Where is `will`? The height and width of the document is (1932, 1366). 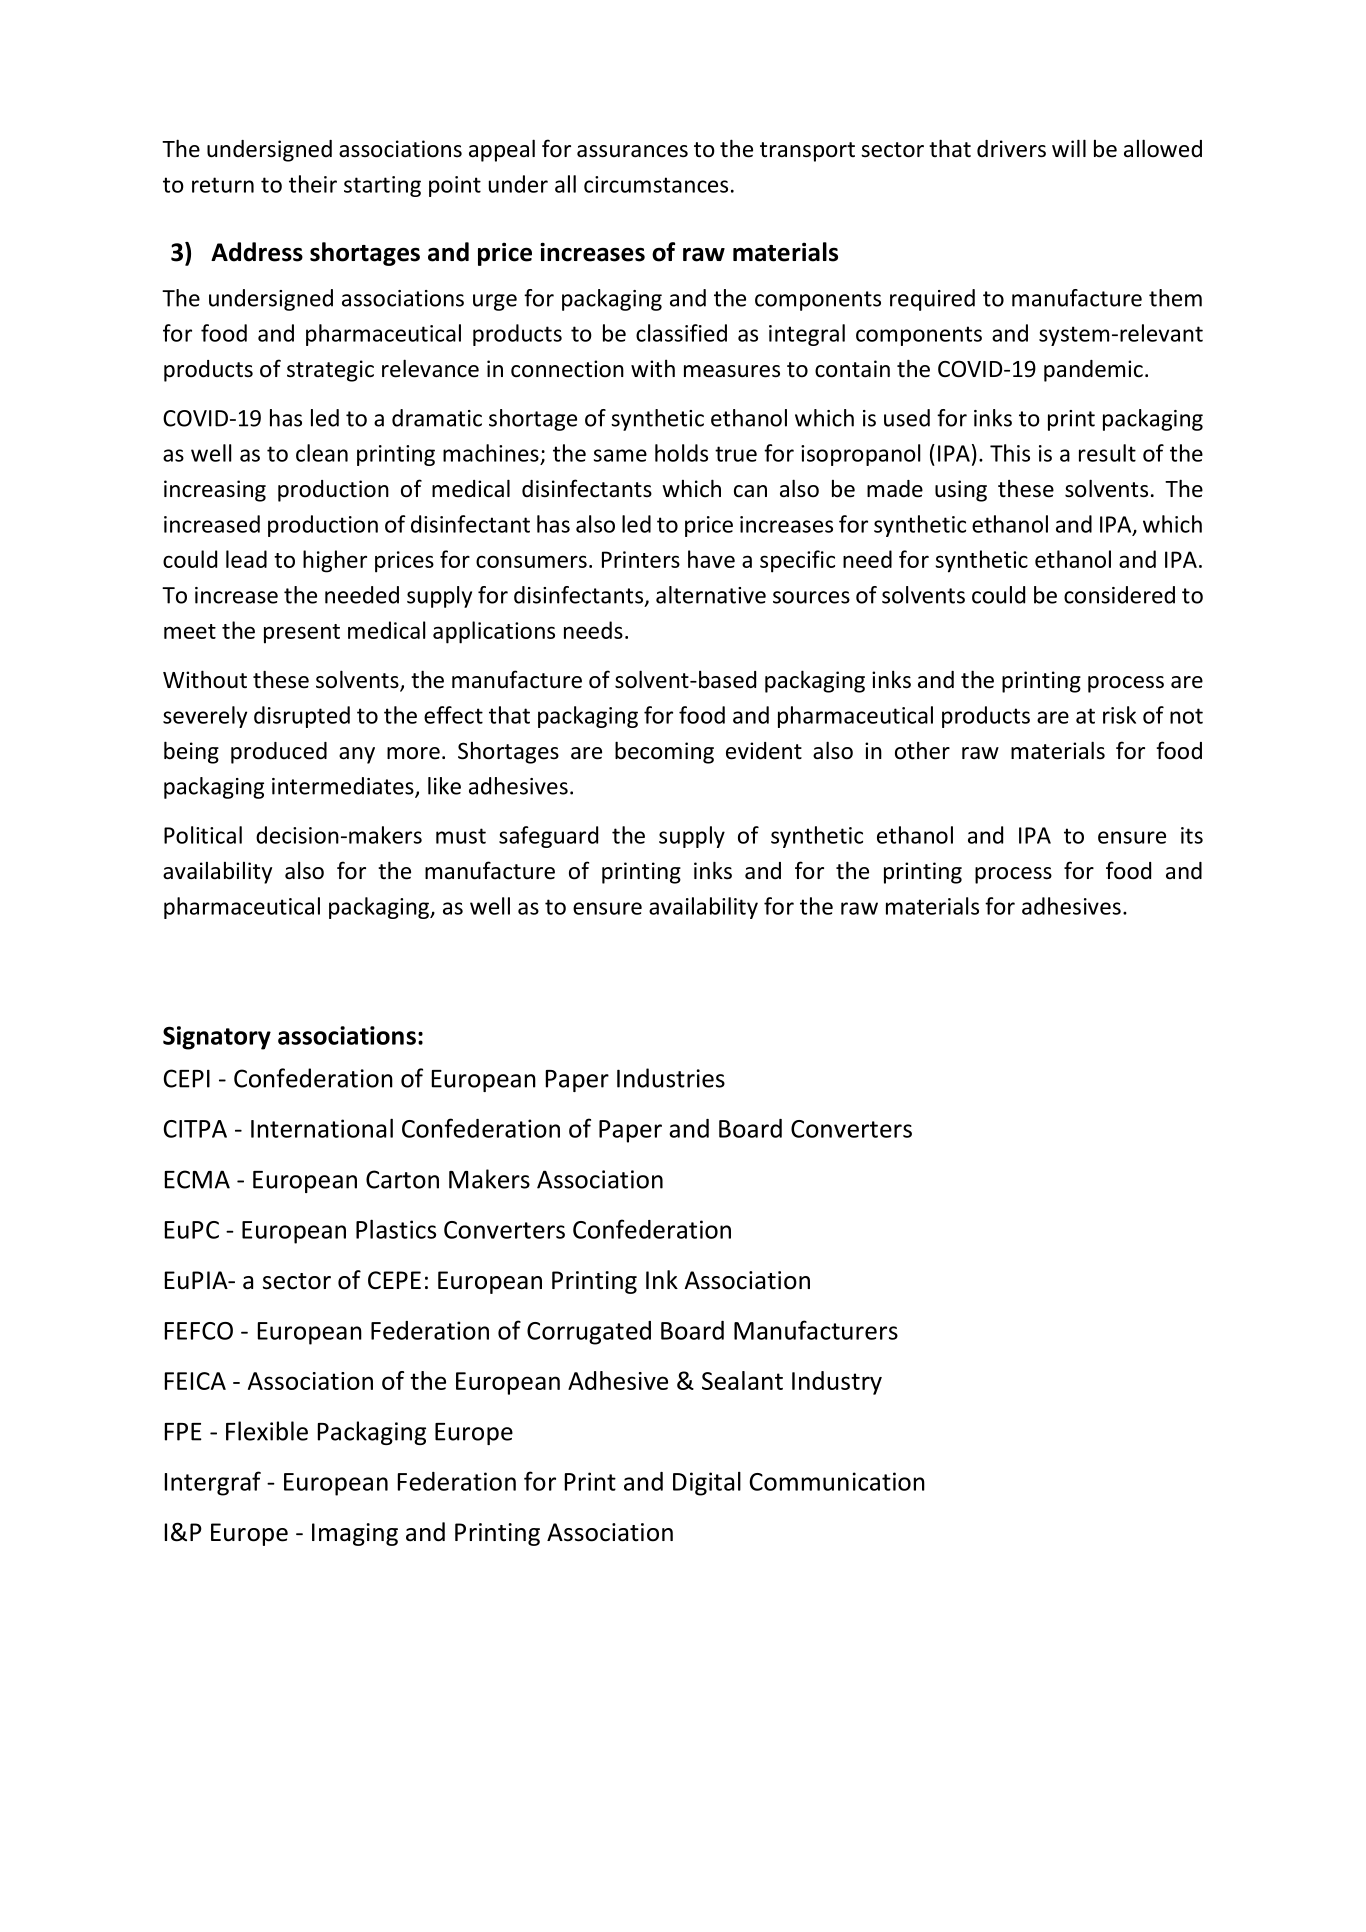
will is located at coordinates (1069, 148).
